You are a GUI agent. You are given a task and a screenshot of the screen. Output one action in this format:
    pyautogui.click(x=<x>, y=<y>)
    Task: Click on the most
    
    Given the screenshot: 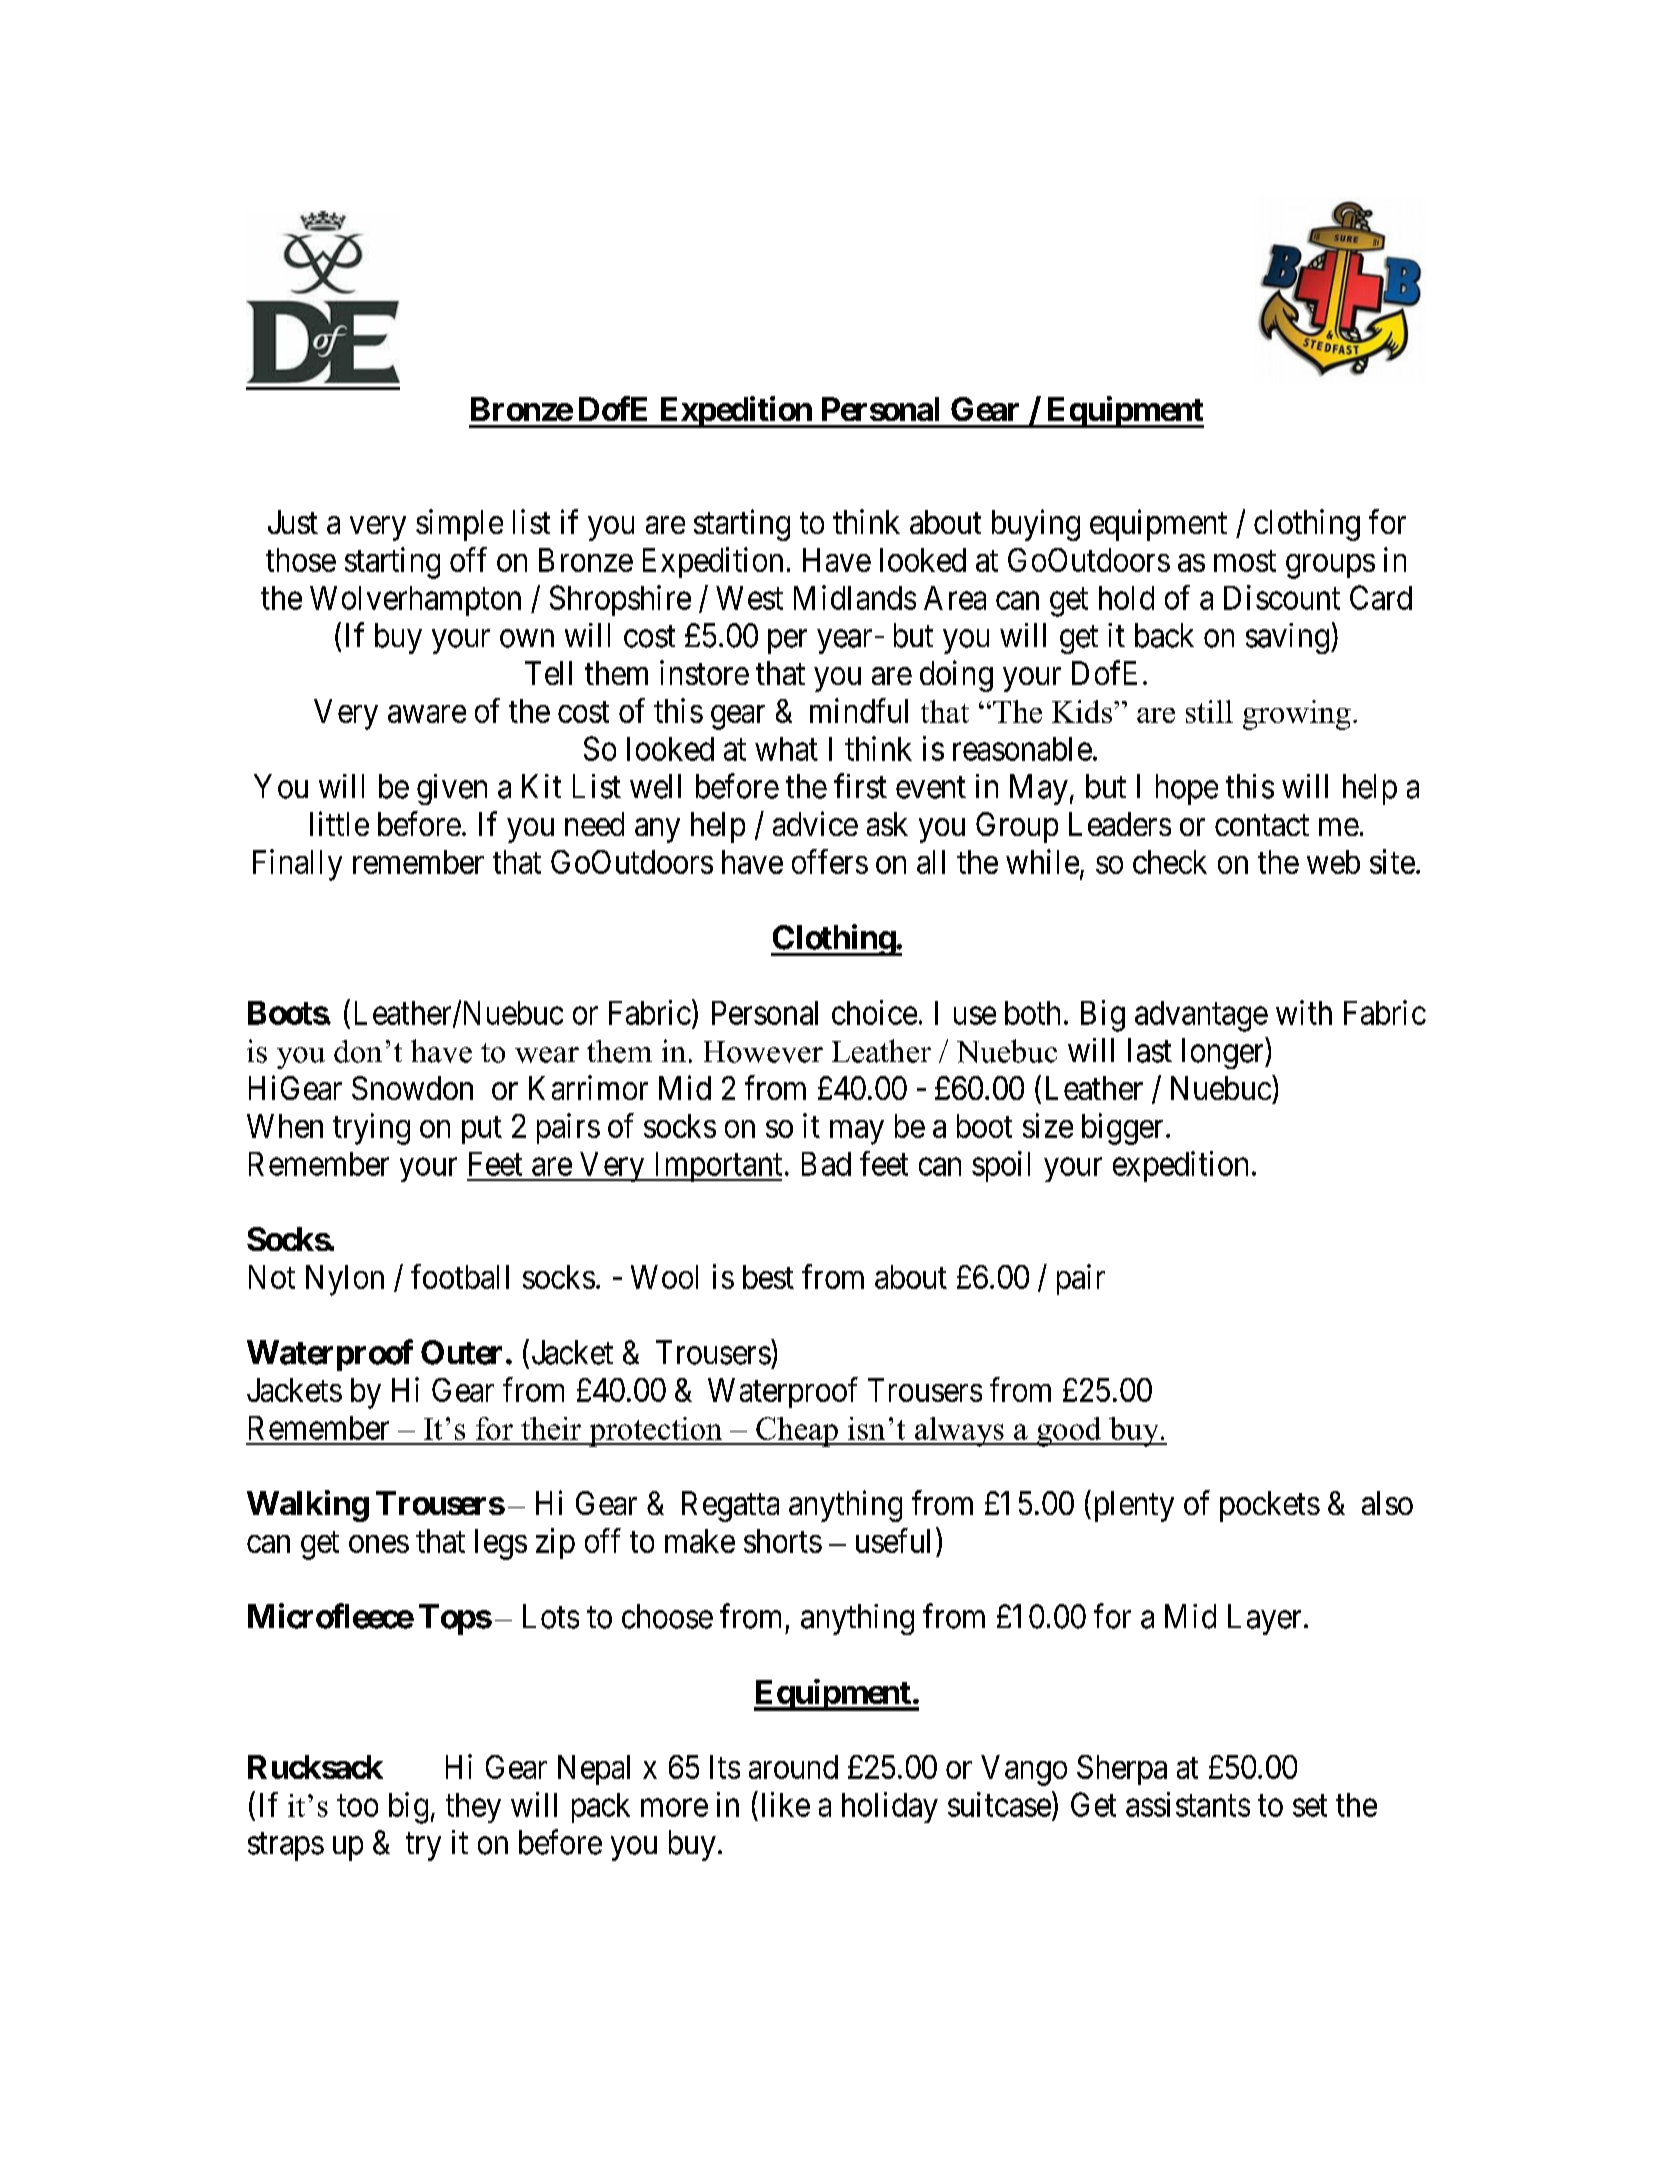 What is the action you would take?
    pyautogui.click(x=1245, y=561)
